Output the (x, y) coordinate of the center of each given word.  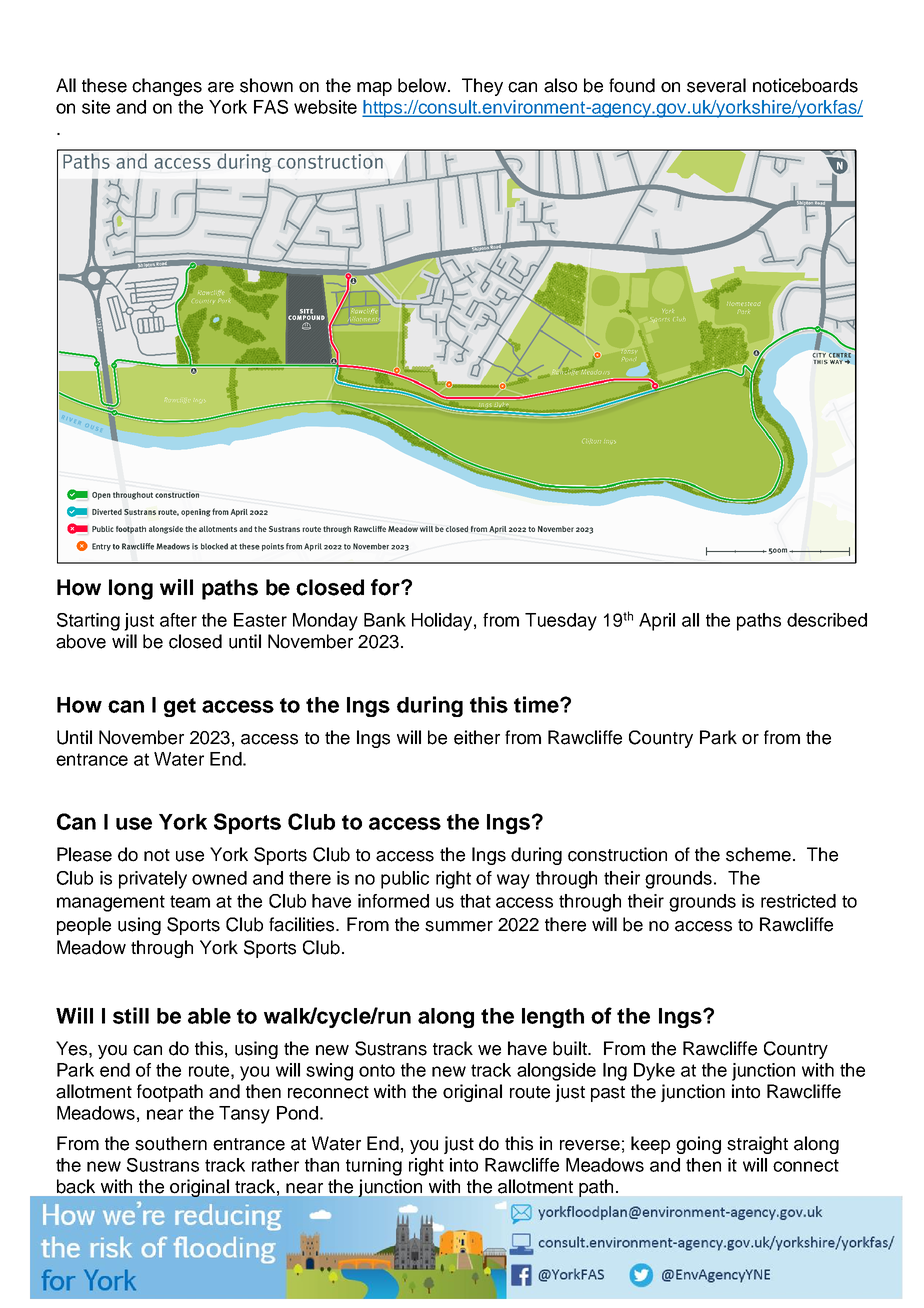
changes (167, 87)
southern (171, 1143)
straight (757, 1145)
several (716, 85)
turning (374, 1167)
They (482, 87)
